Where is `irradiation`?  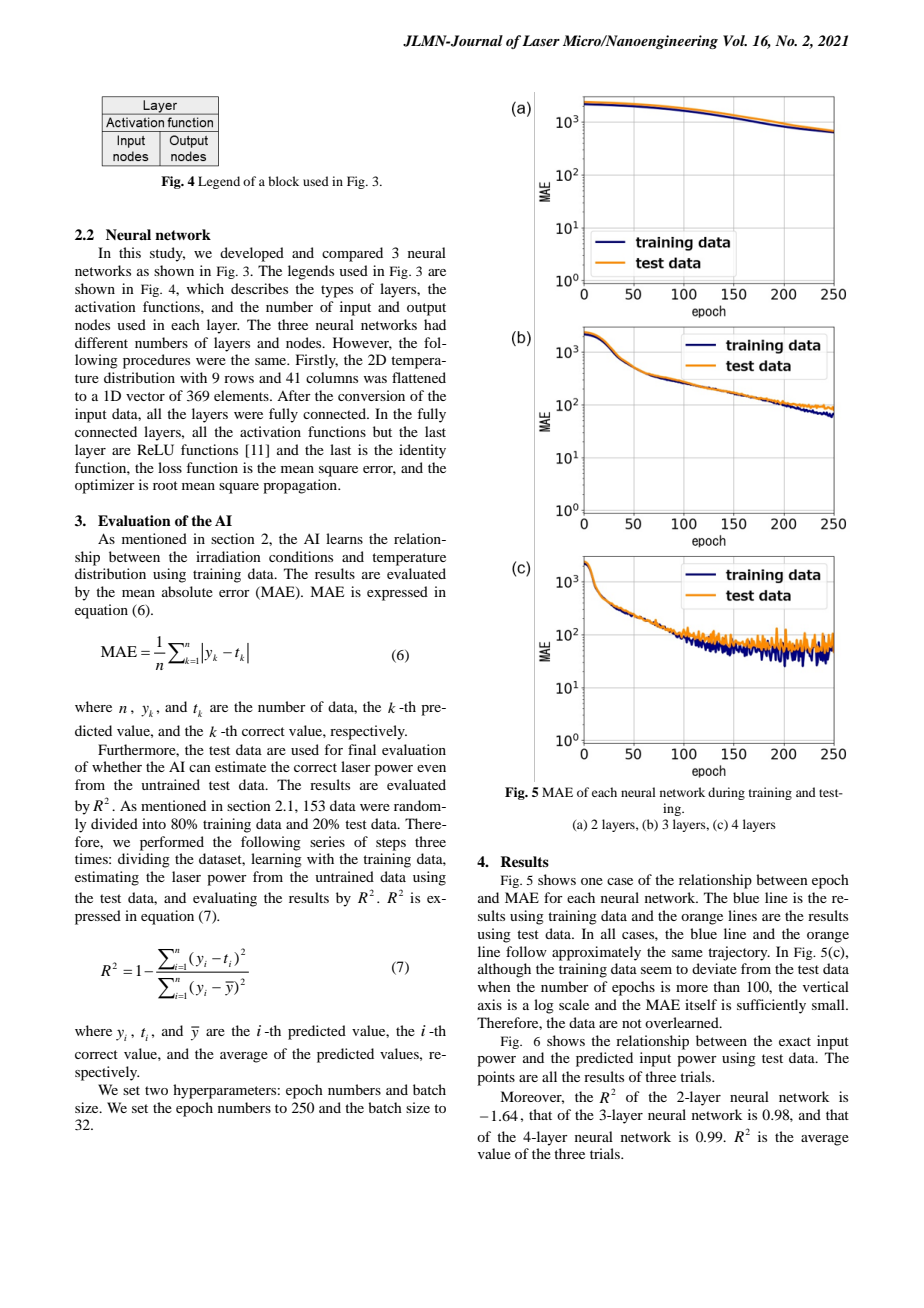 irradiation is located at coordinates (228, 556).
